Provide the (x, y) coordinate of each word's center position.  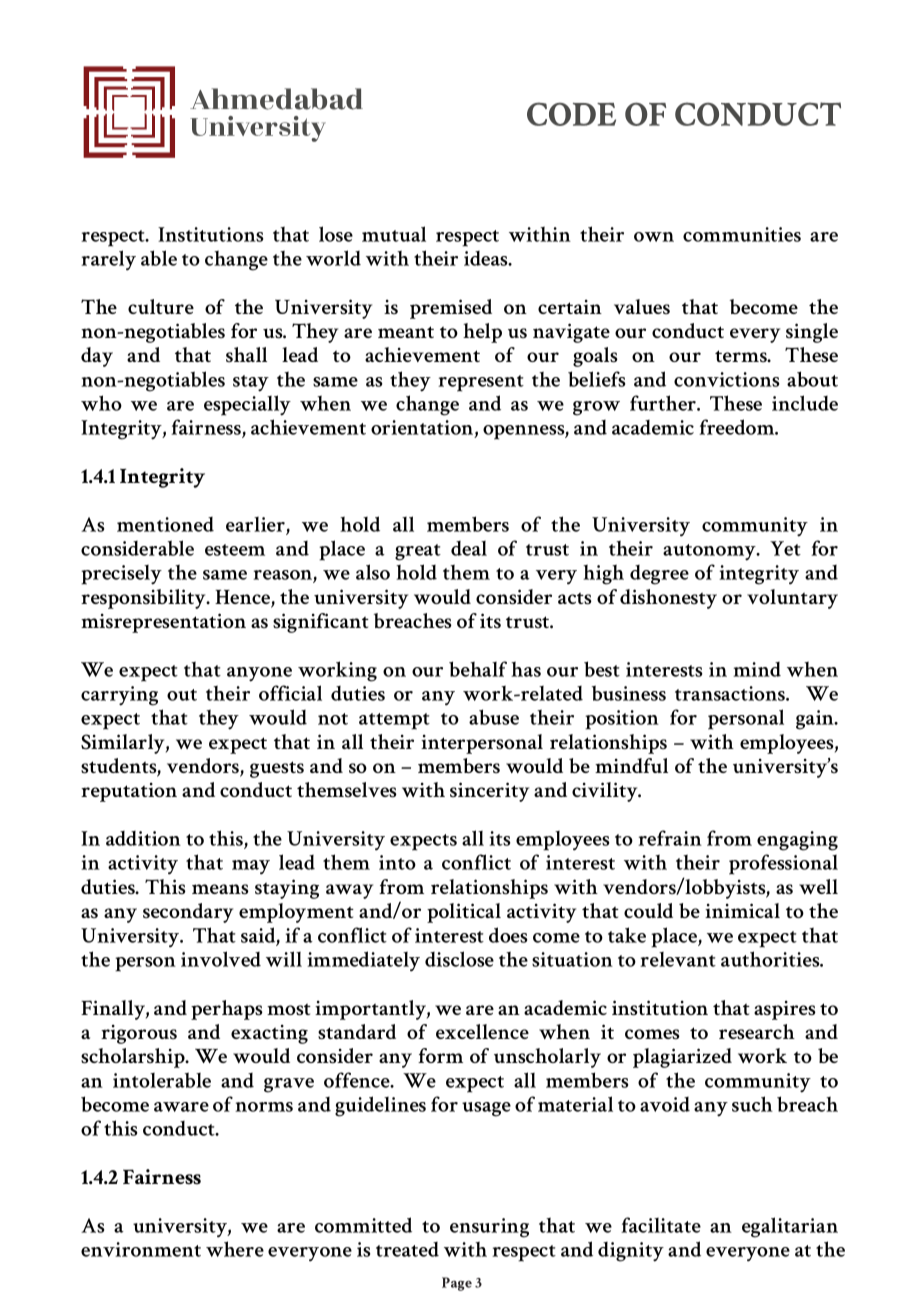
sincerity (489, 792)
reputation (129, 792)
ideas (487, 258)
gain (816, 720)
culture (161, 306)
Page (457, 1284)
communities (742, 234)
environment (141, 1249)
